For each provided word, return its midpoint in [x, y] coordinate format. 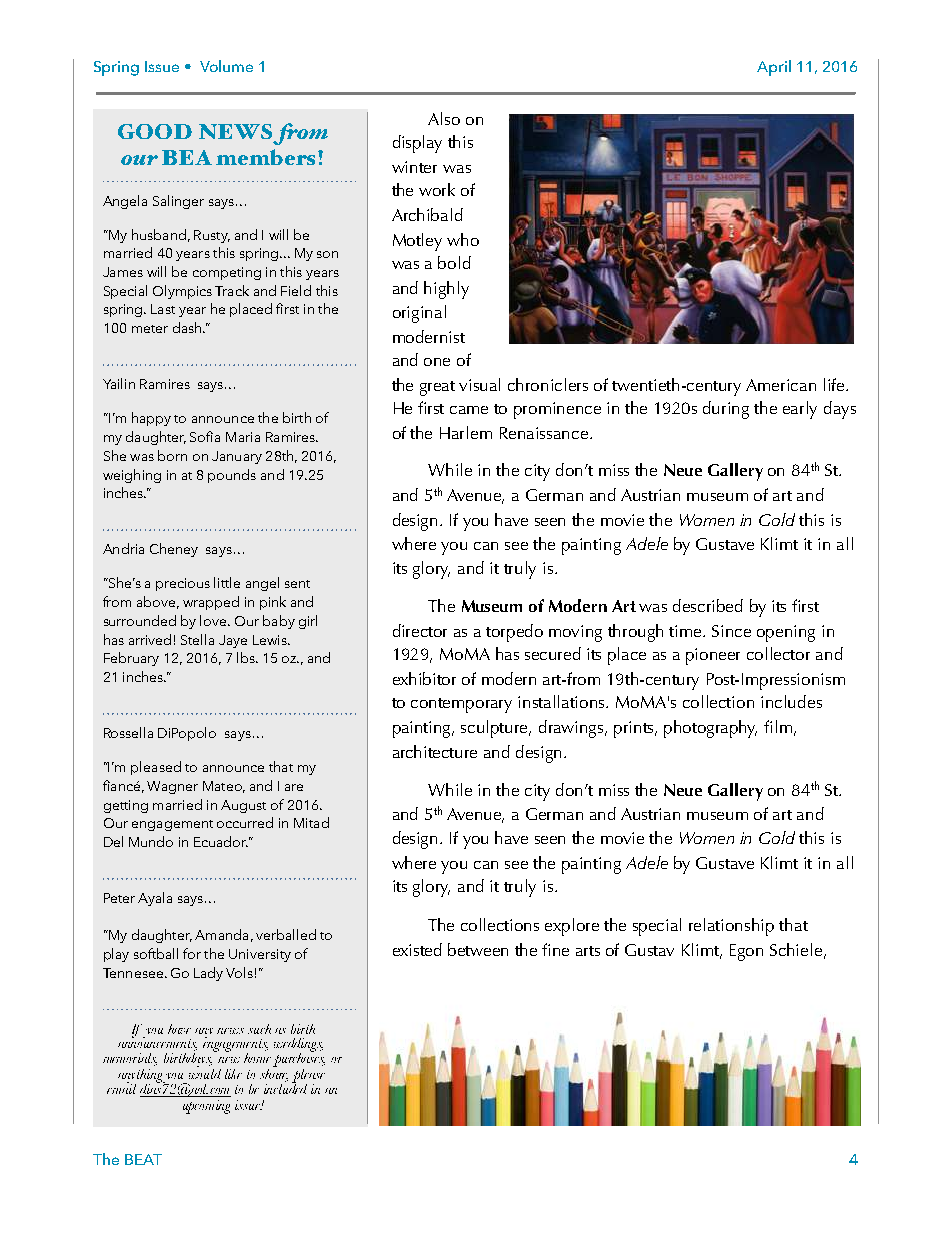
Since [731, 631]
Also [444, 118]
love [214, 620]
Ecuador [221, 841]
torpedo [514, 633]
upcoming [206, 1107]
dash [188, 327]
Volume [226, 66]
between [478, 949]
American [781, 385]
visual [479, 384]
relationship [731, 927]
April [774, 68]
